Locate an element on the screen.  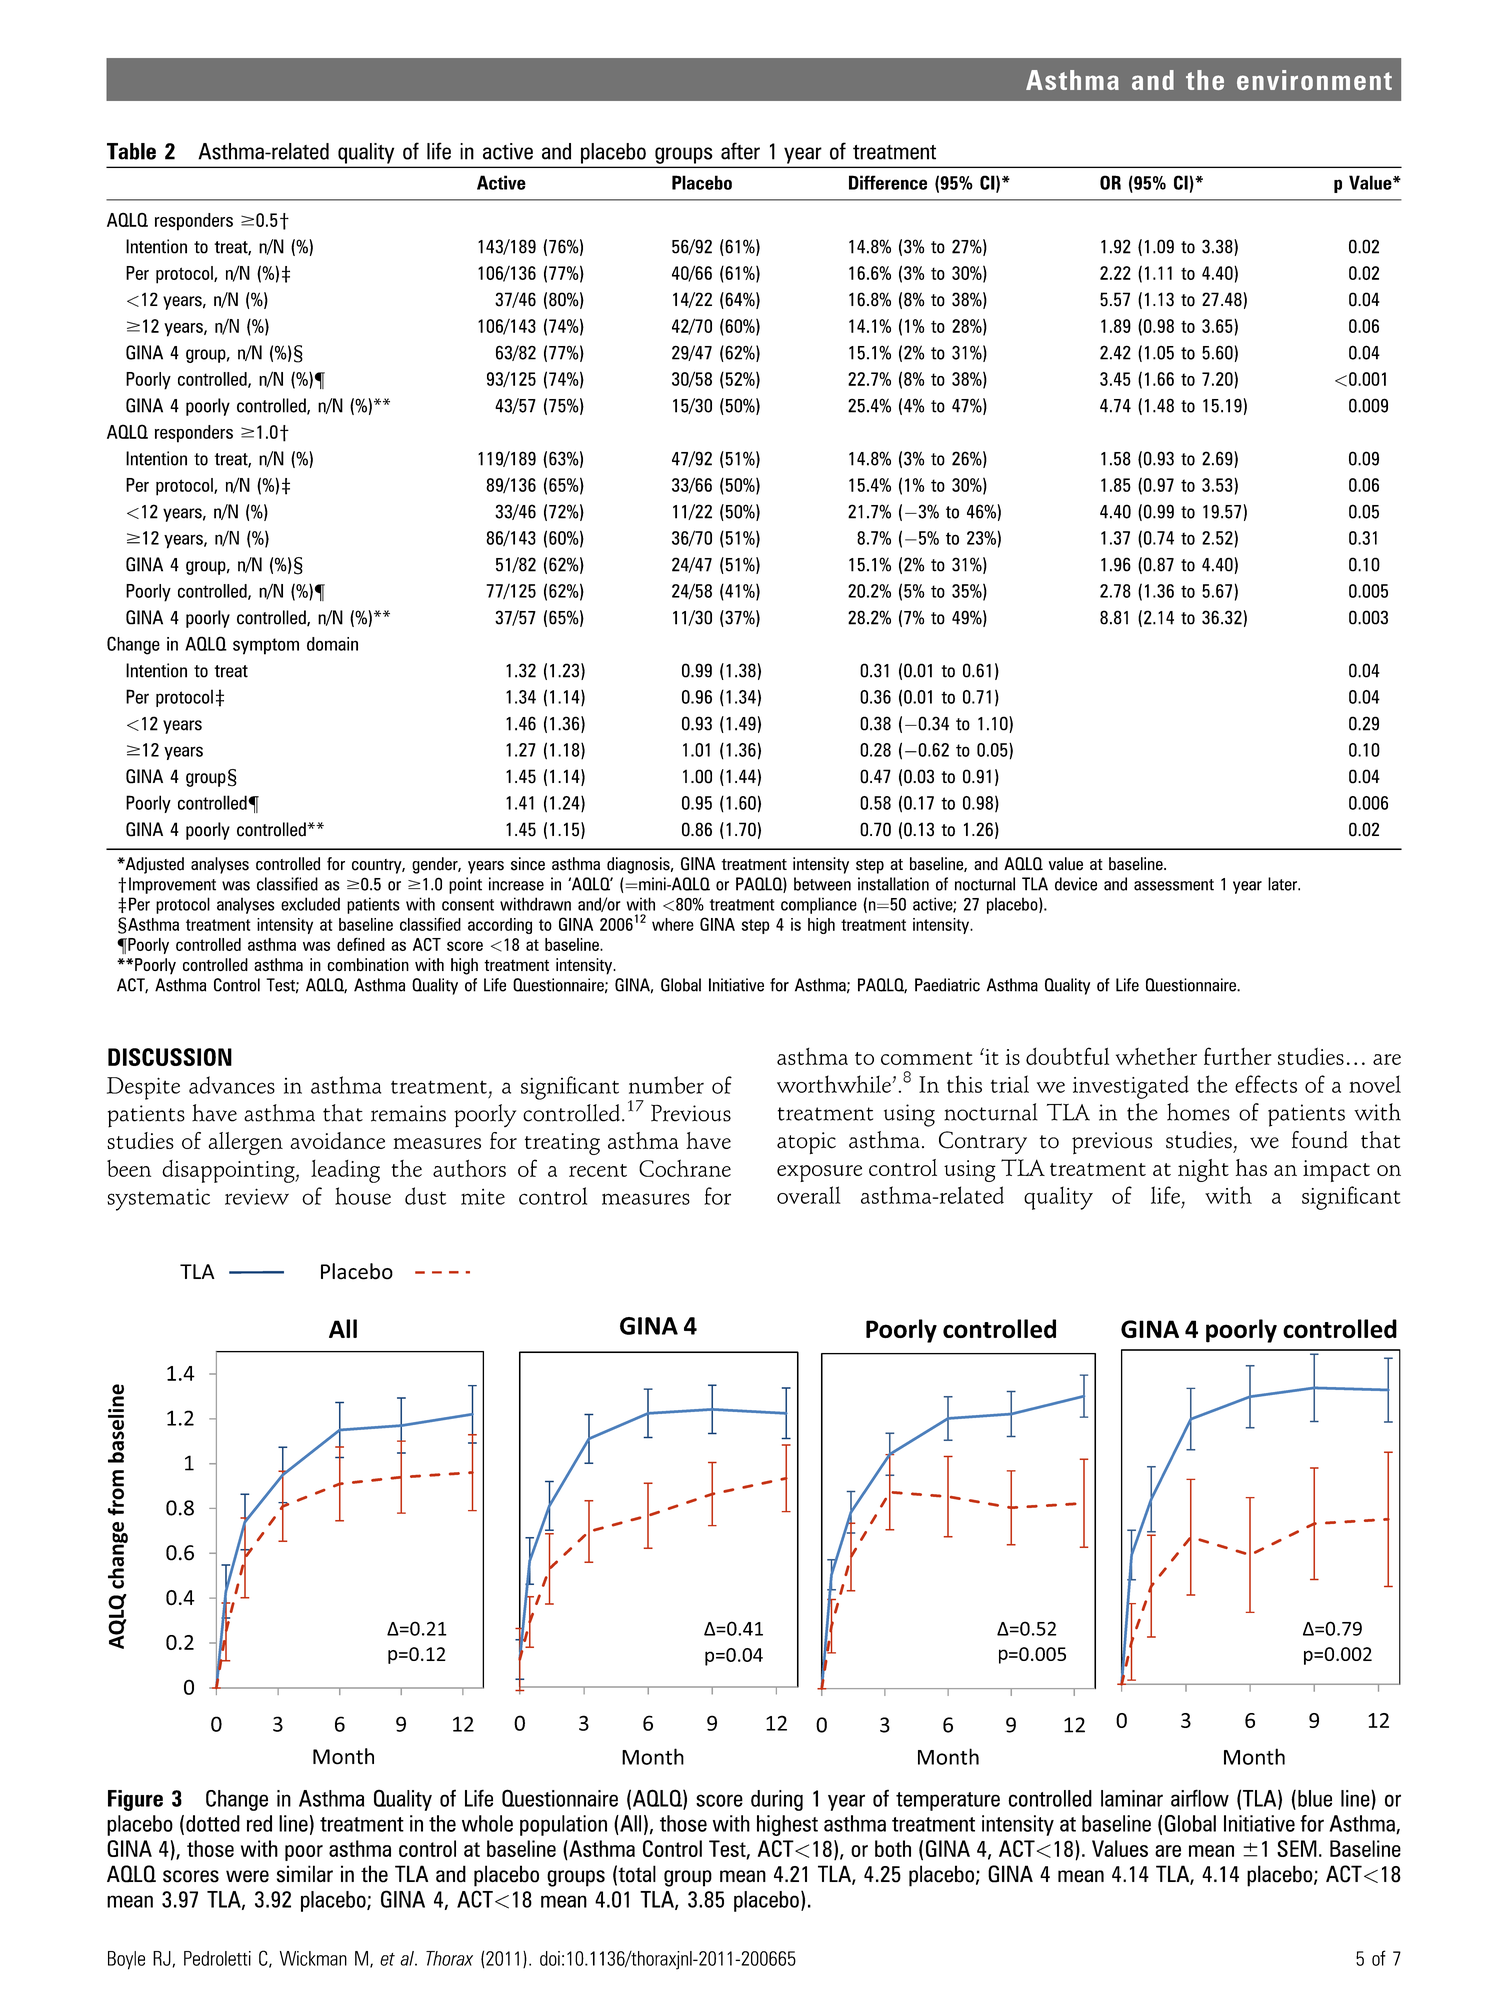
overall is located at coordinates (809, 1195).
